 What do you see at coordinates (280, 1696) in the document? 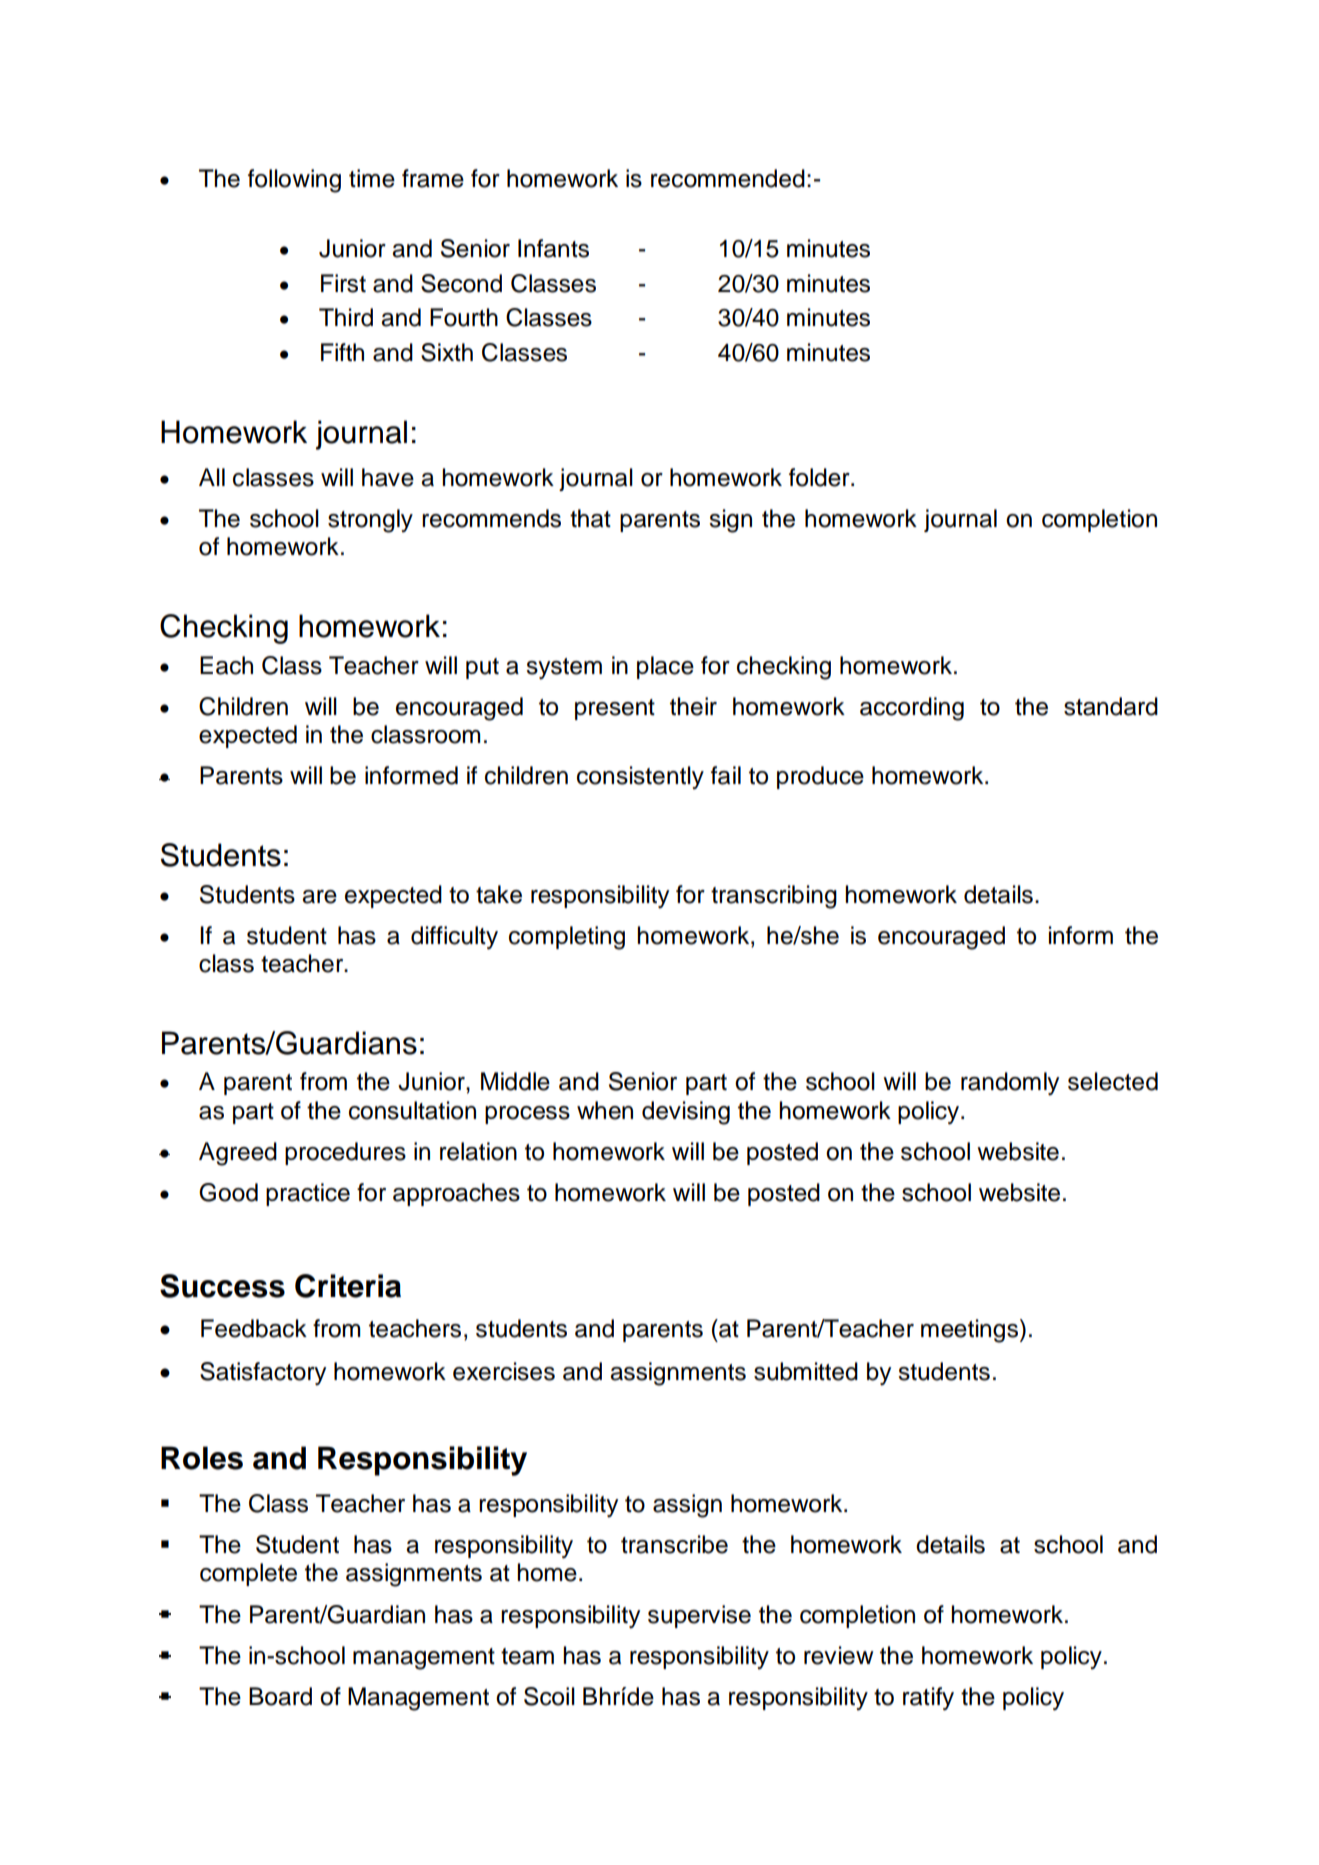
I see `Board` at bounding box center [280, 1696].
